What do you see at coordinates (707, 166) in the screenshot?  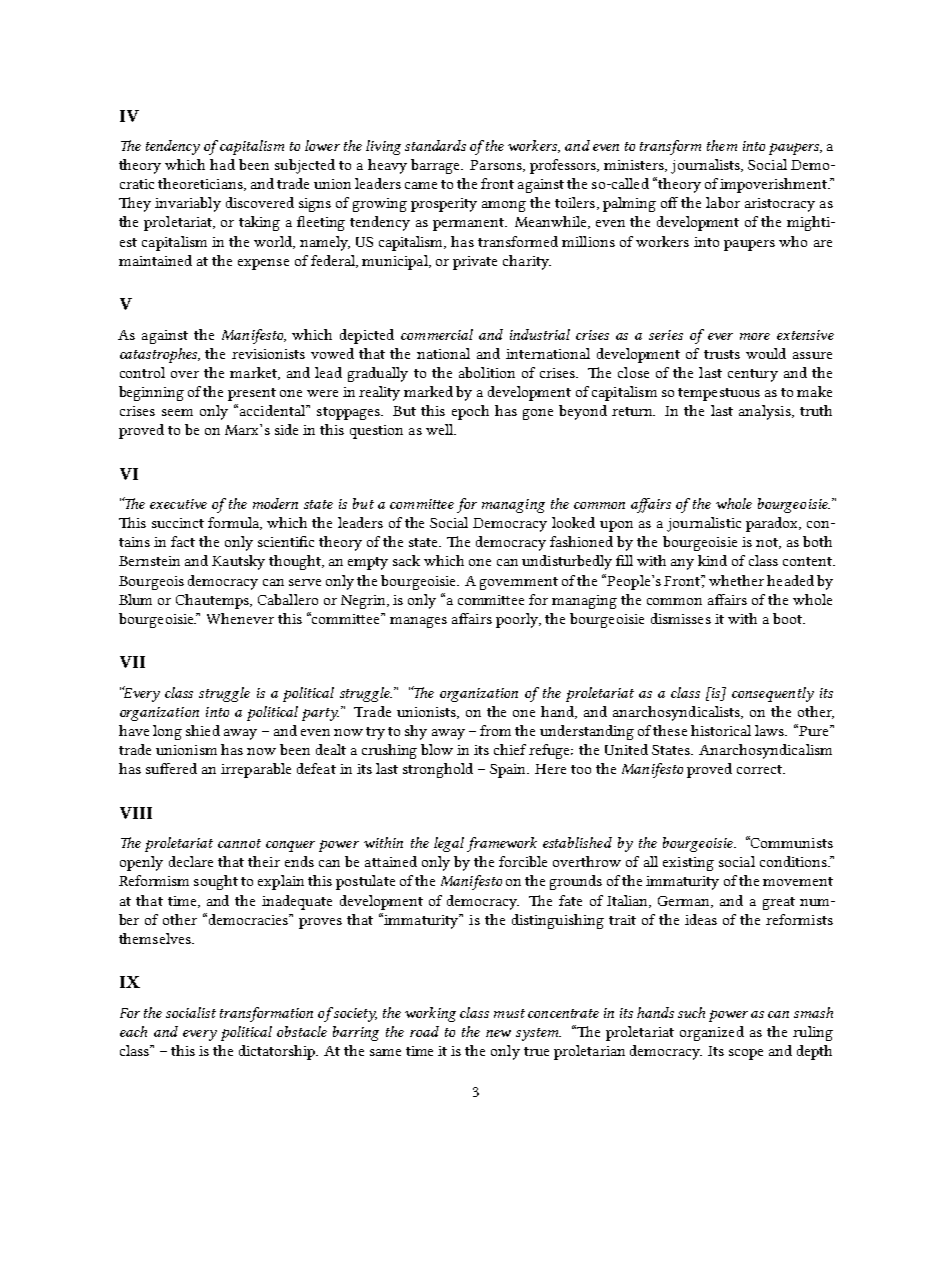 I see `journalists` at bounding box center [707, 166].
